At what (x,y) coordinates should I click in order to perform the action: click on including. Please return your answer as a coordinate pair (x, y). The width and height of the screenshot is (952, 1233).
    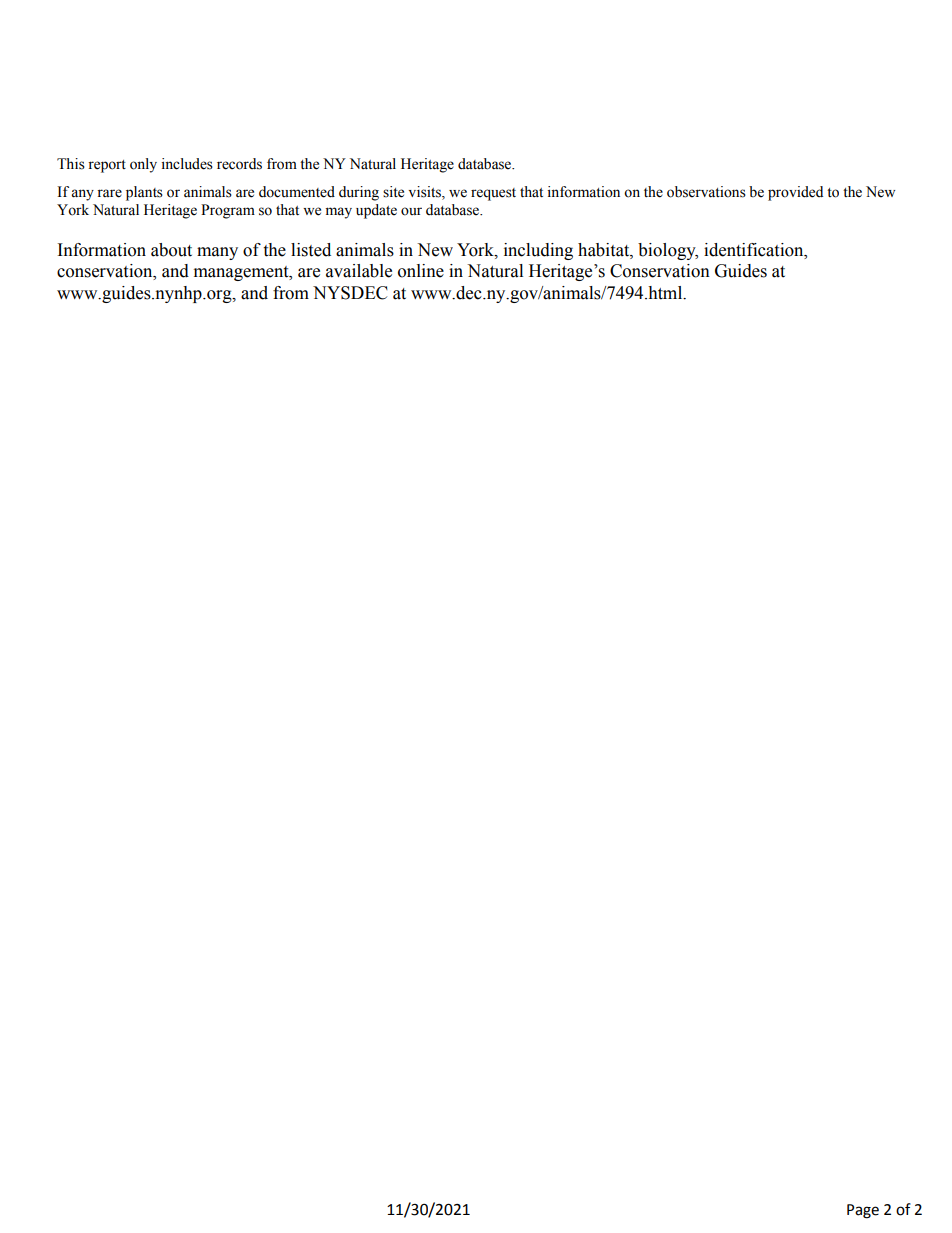
    Looking at the image, I should click on (538, 251).
